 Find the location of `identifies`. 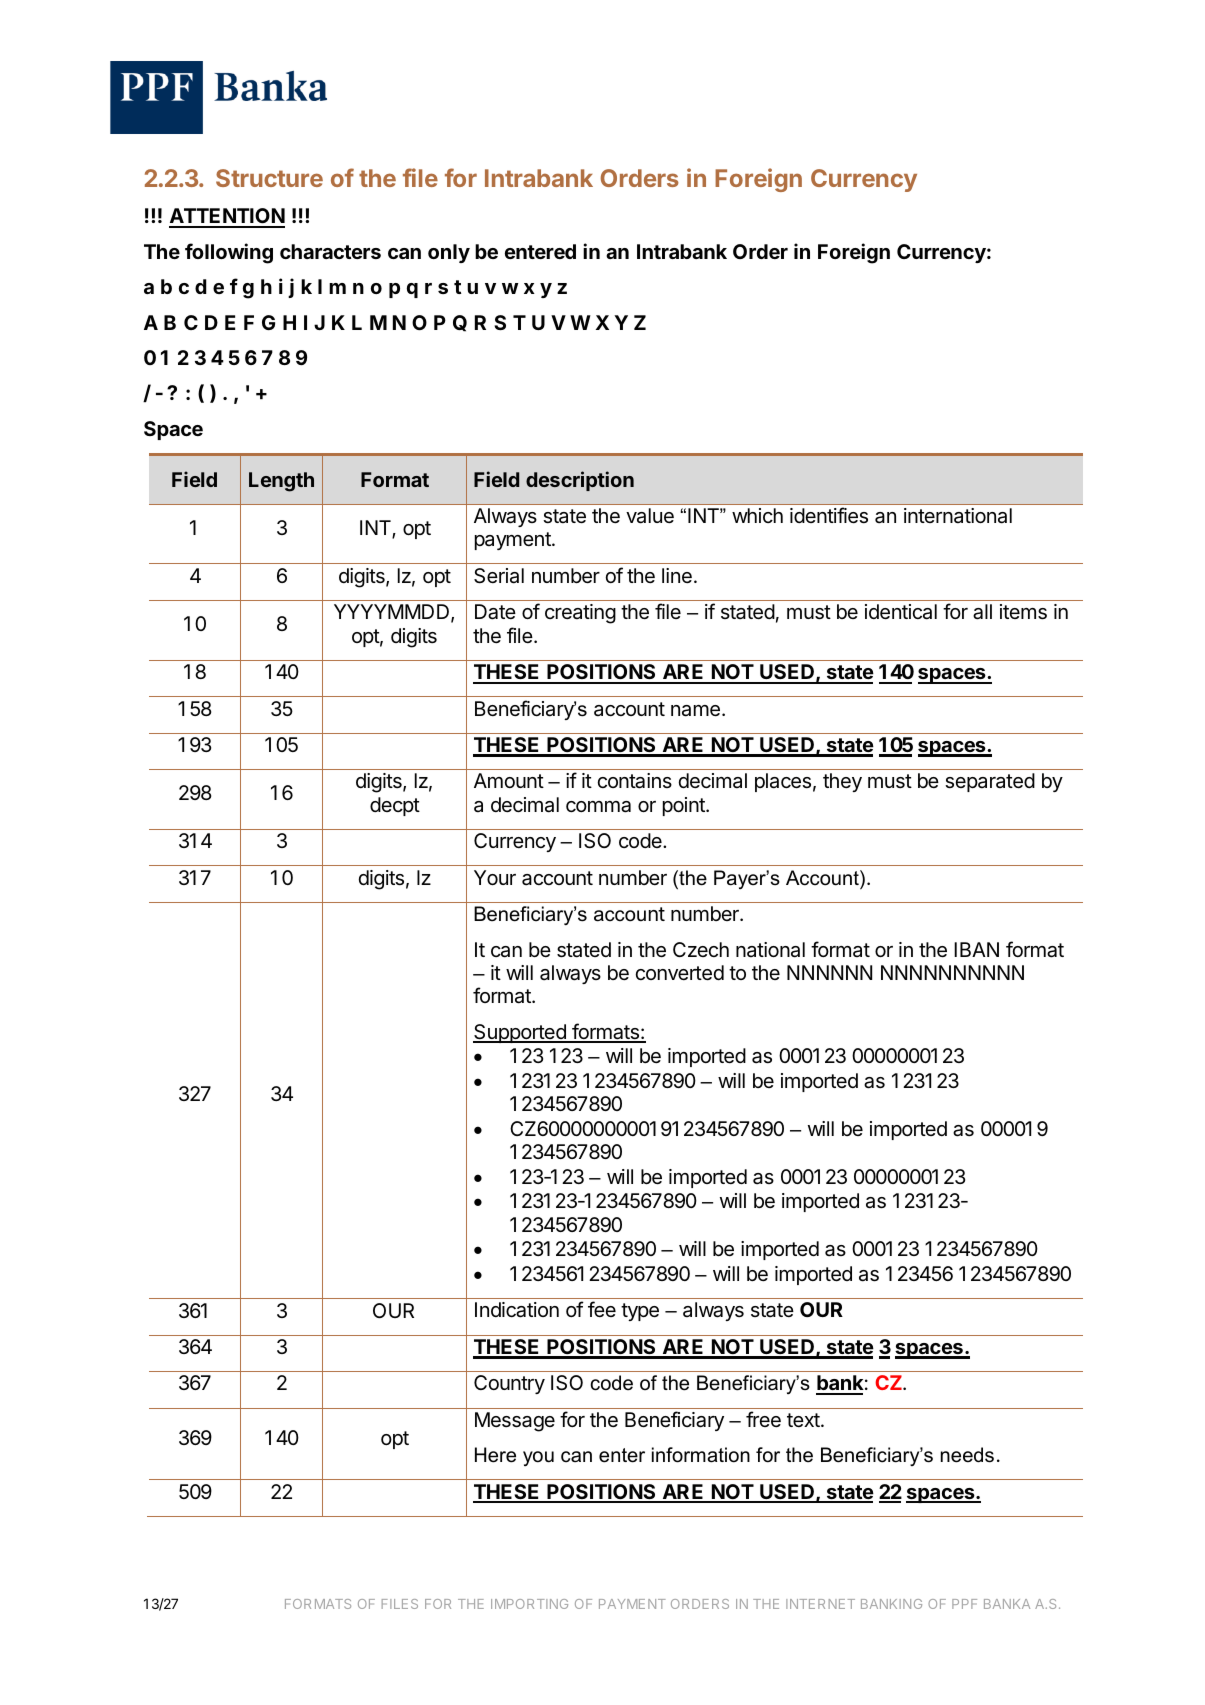

identifies is located at coordinates (829, 515).
